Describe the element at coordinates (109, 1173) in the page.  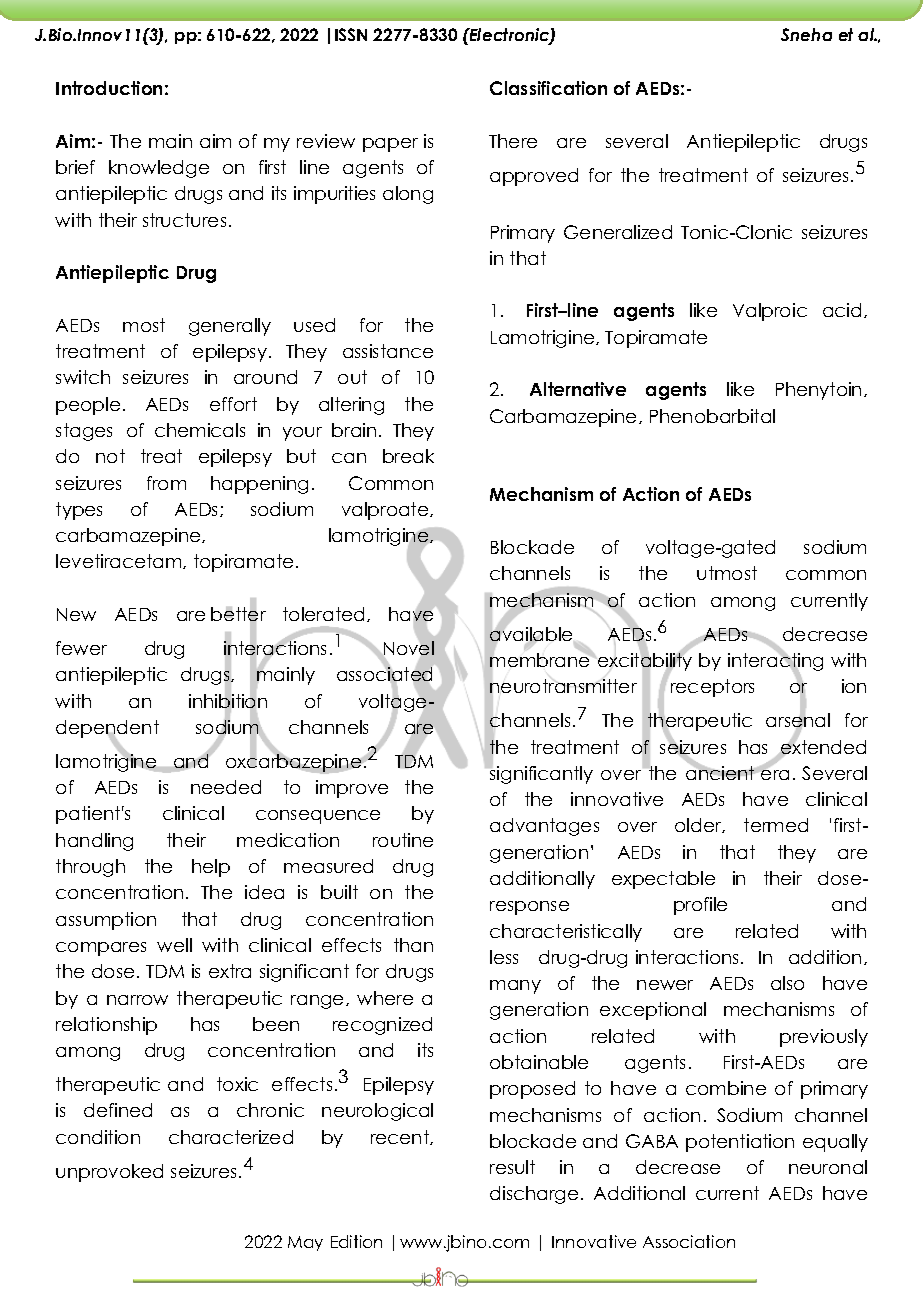
I see `unprovoked` at that location.
